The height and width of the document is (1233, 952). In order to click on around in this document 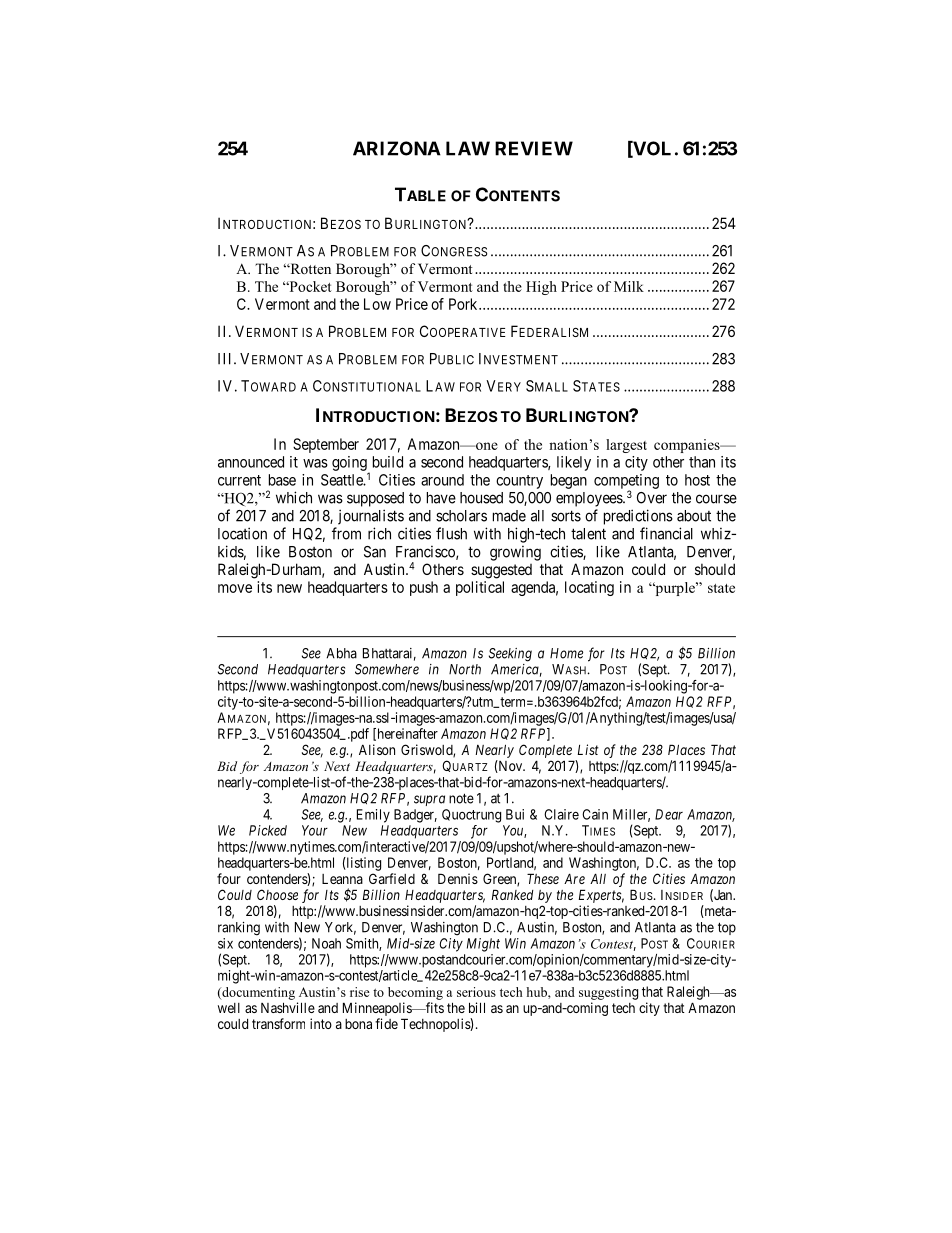, I will do `click(442, 480)`.
